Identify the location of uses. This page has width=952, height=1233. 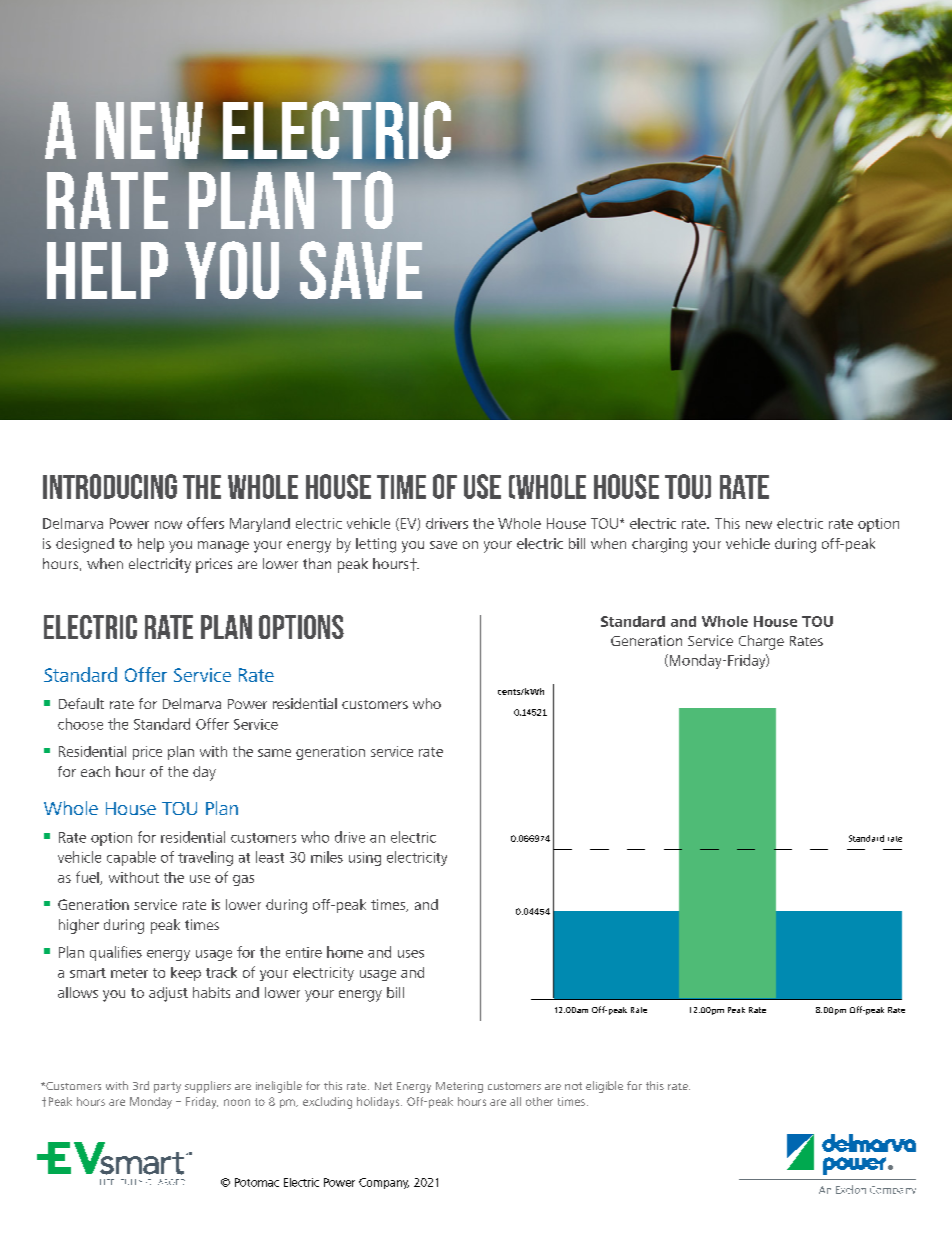
(411, 954).
